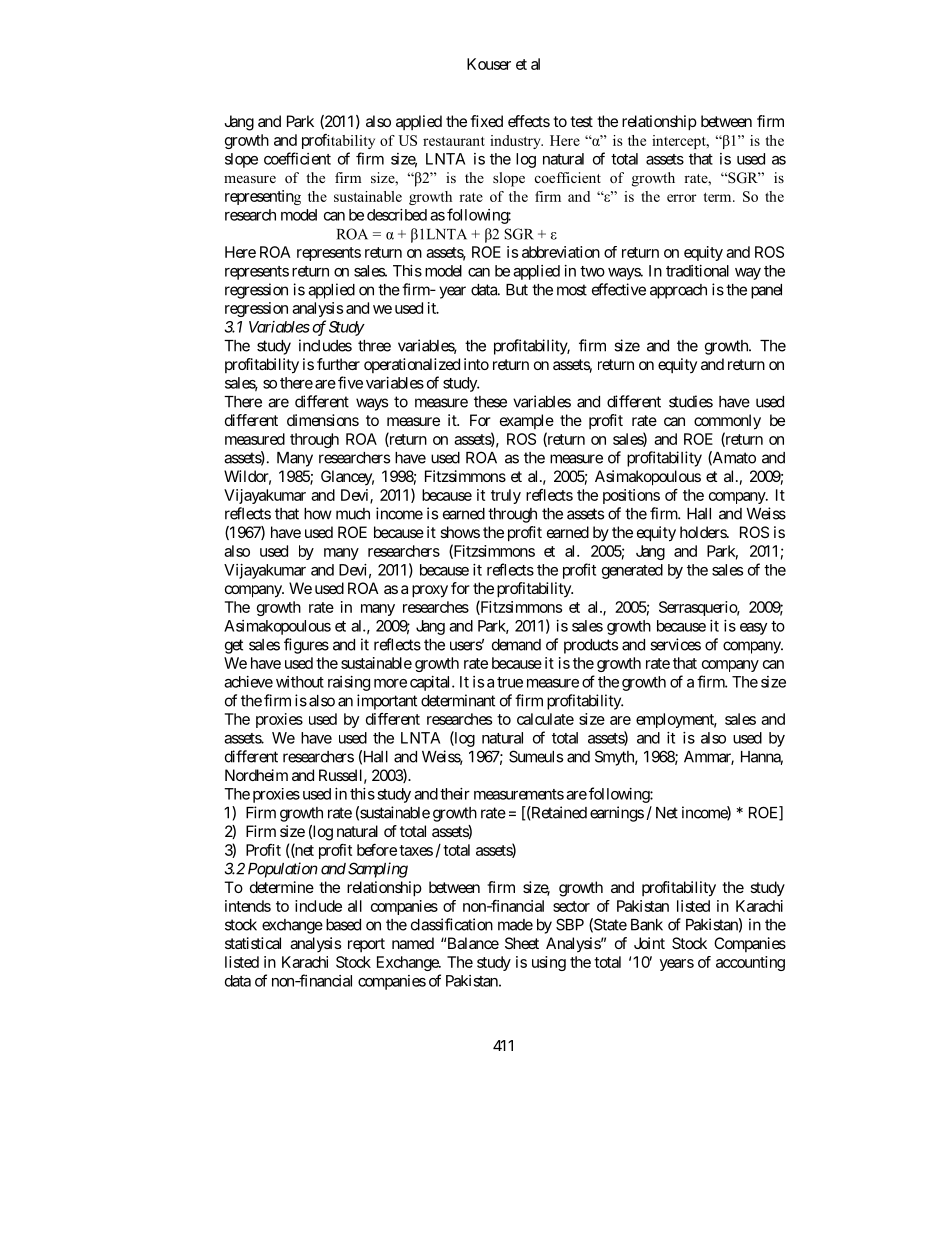  Describe the element at coordinates (678, 291) in the screenshot. I see `approach` at that location.
